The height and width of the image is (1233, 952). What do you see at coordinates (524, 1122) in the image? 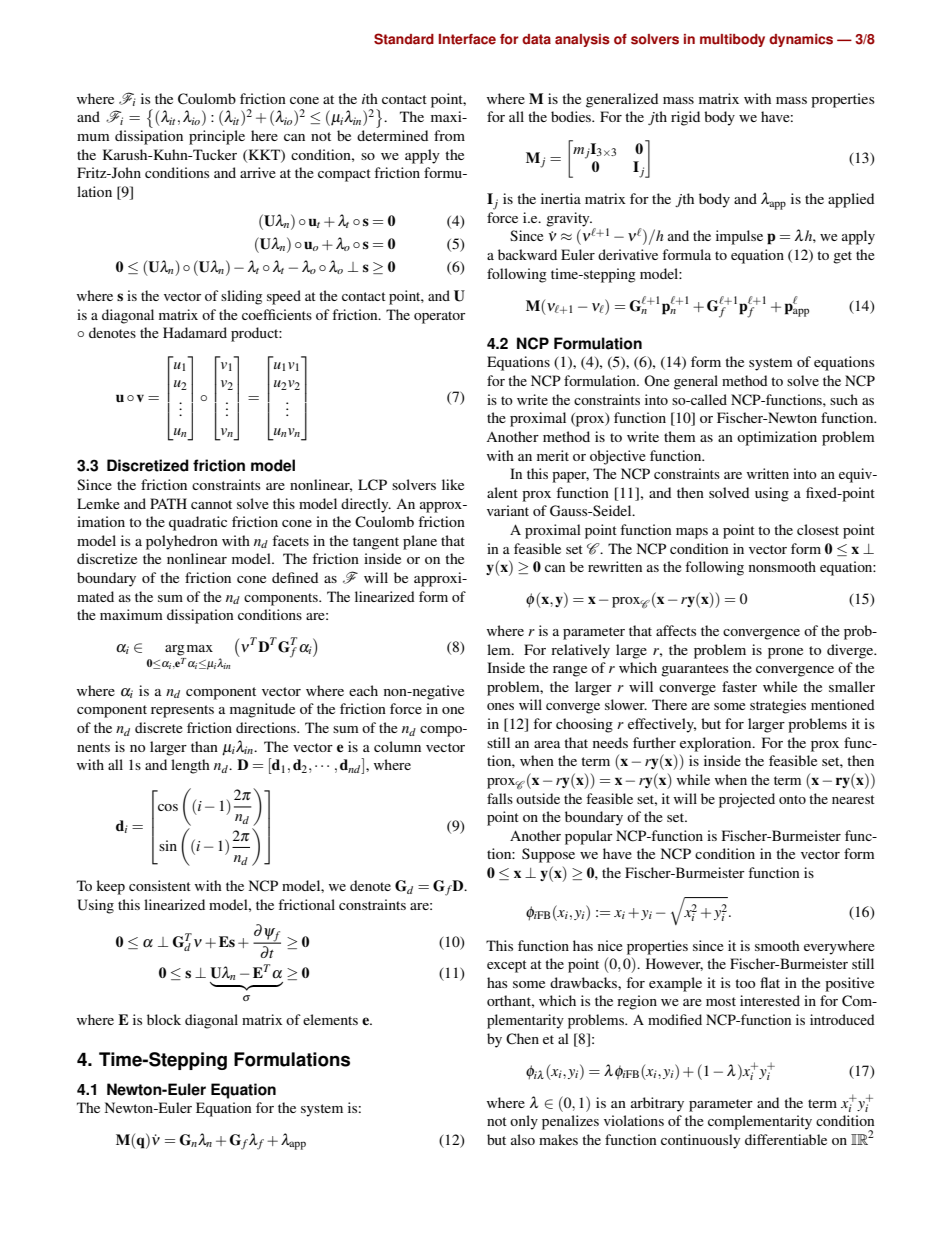
I see `only` at bounding box center [524, 1122].
